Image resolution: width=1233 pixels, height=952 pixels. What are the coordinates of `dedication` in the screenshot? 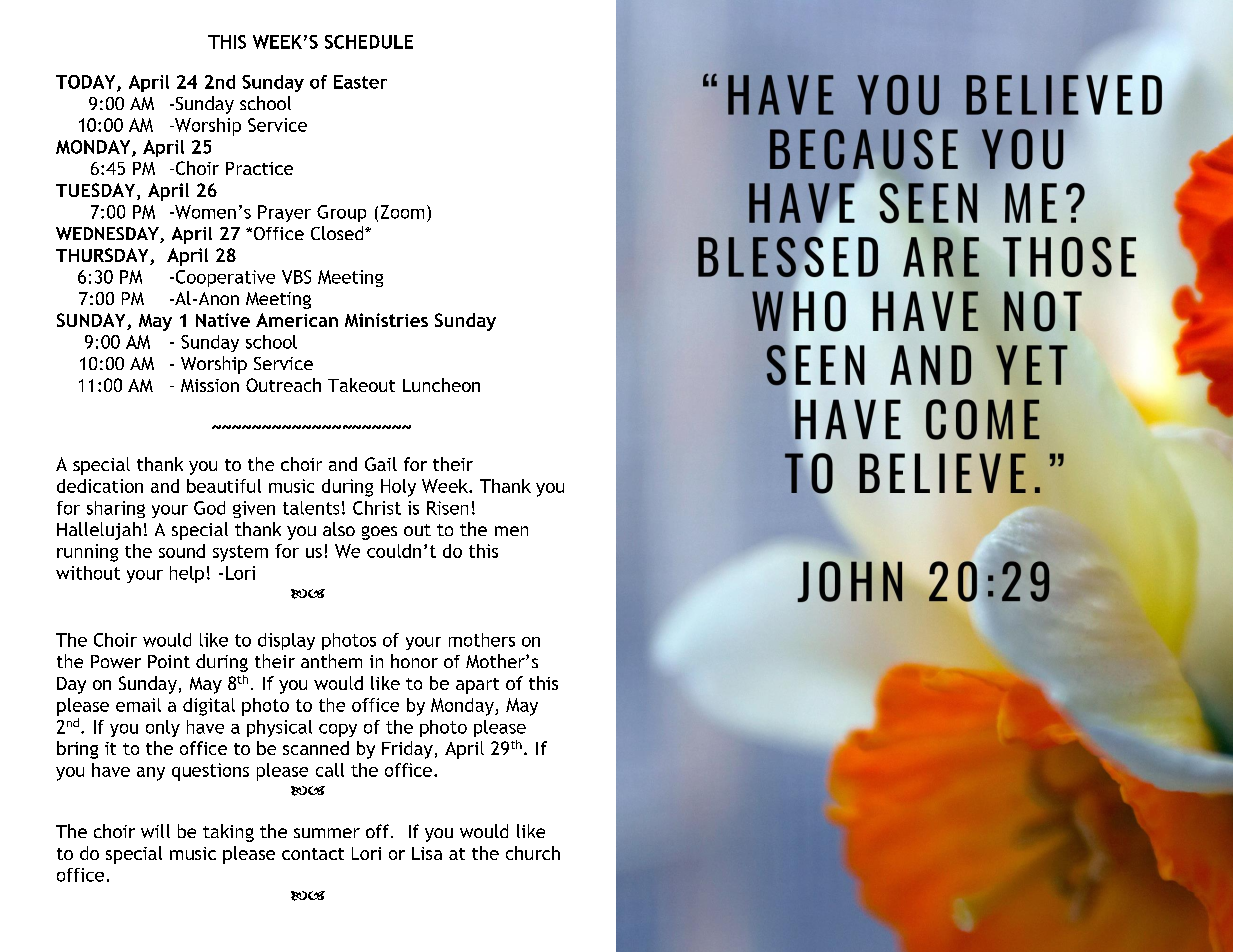 It's located at (100, 486).
